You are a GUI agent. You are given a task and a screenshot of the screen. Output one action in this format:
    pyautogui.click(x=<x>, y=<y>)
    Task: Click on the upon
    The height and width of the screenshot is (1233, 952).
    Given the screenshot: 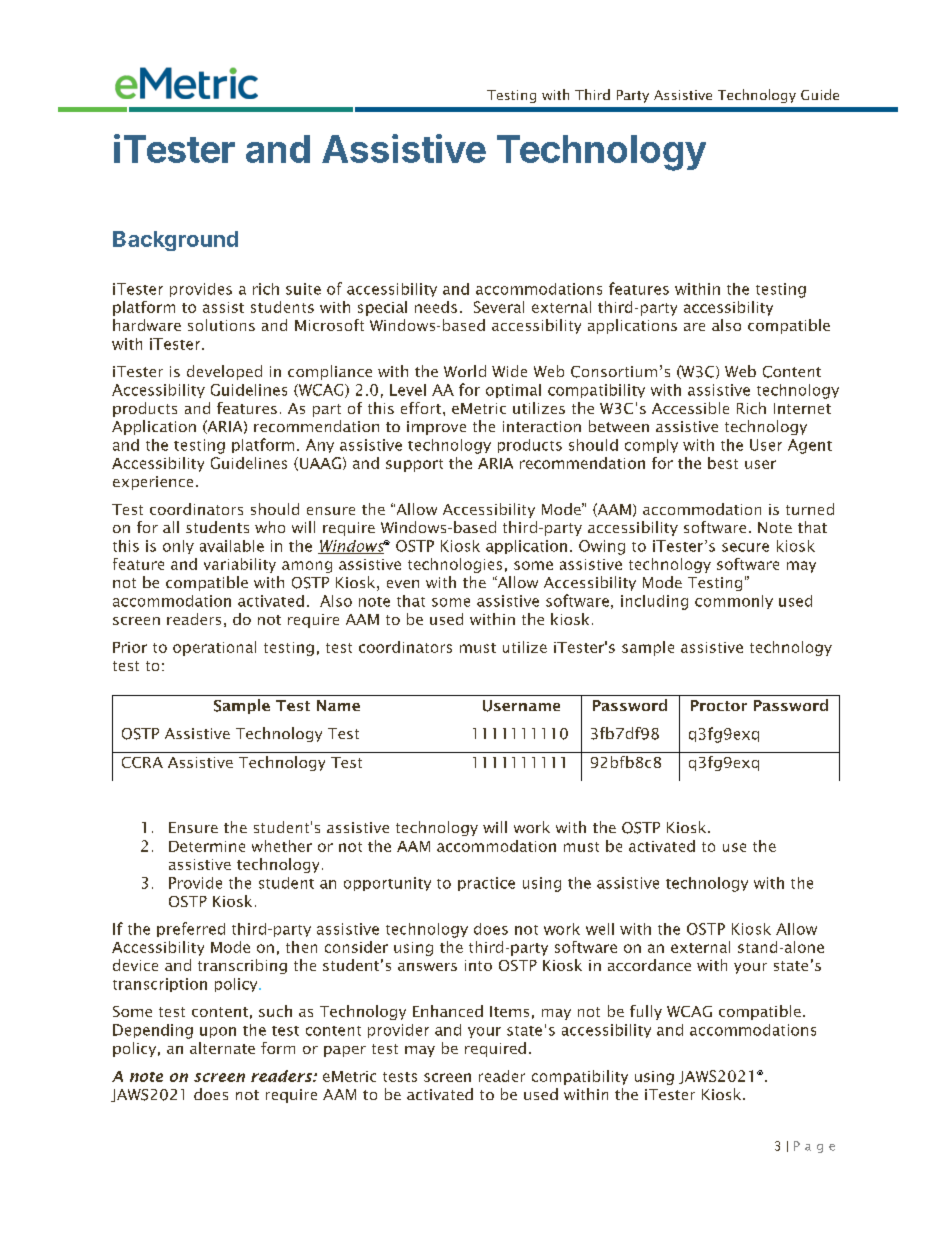 What is the action you would take?
    pyautogui.click(x=218, y=1032)
